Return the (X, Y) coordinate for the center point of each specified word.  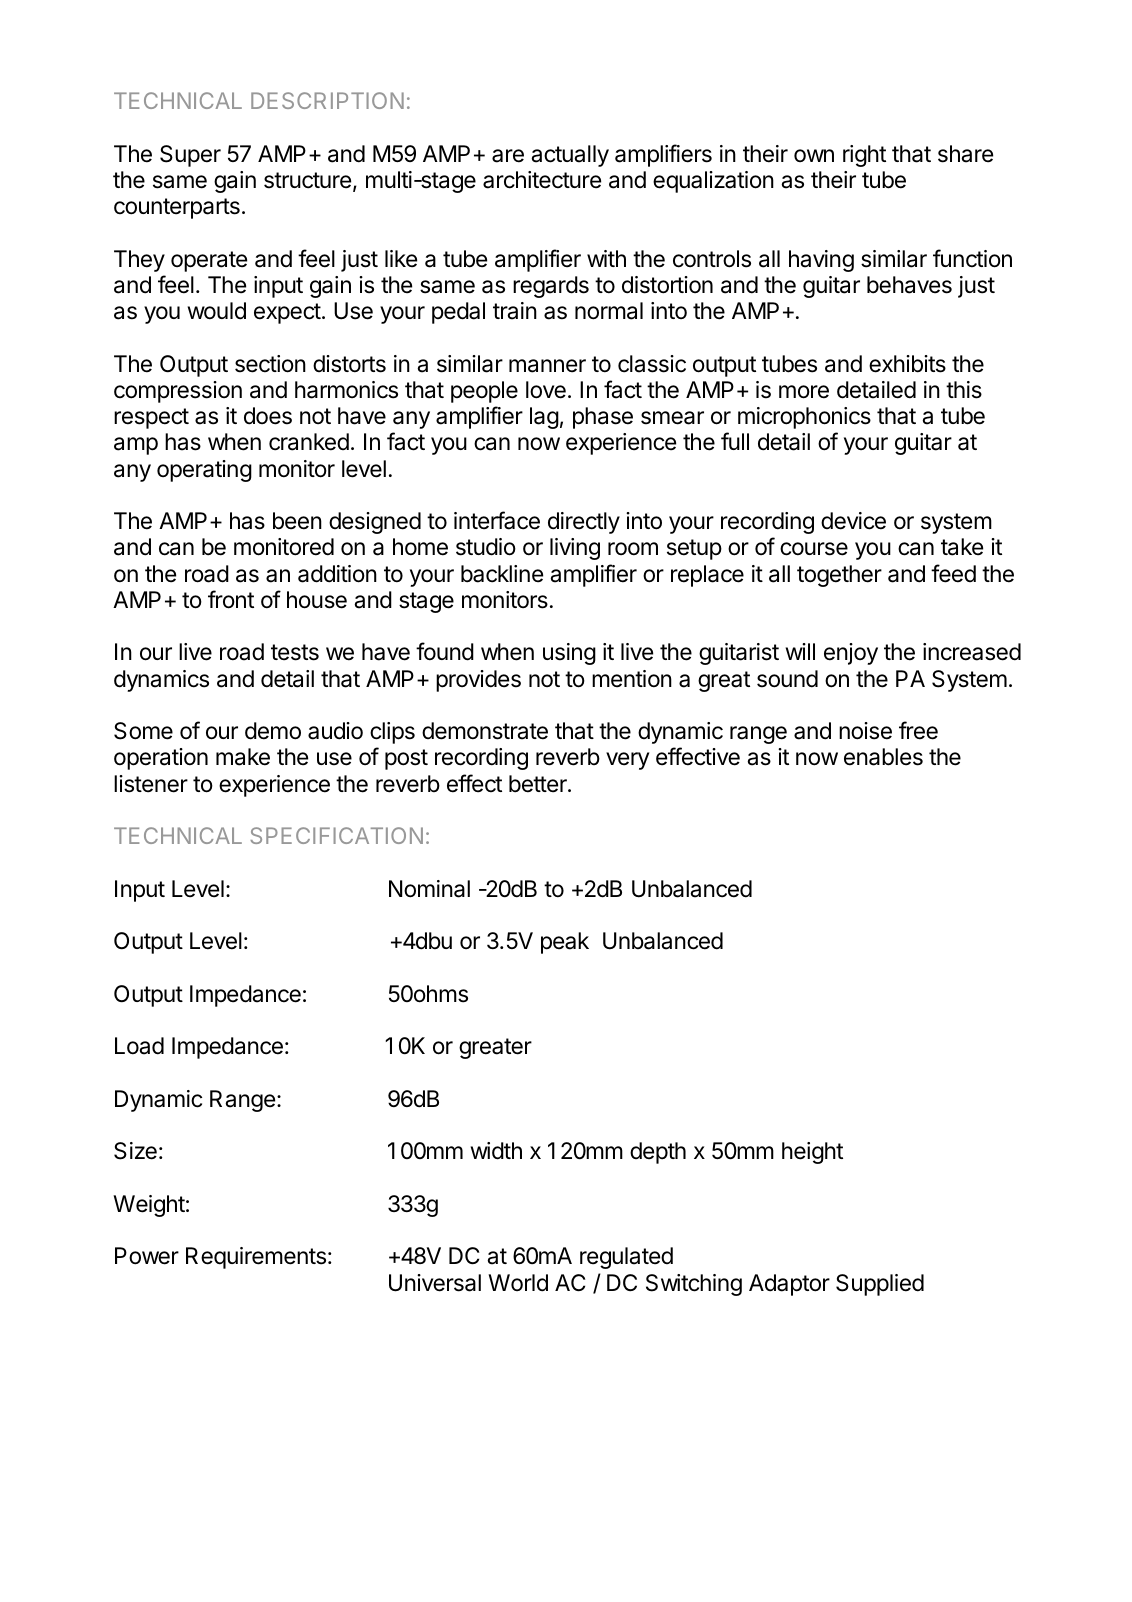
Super (190, 156)
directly (584, 523)
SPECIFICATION (336, 835)
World (518, 1283)
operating (204, 471)
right (864, 156)
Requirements (256, 1258)
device (853, 521)
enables (883, 757)
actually (570, 156)
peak (565, 943)
